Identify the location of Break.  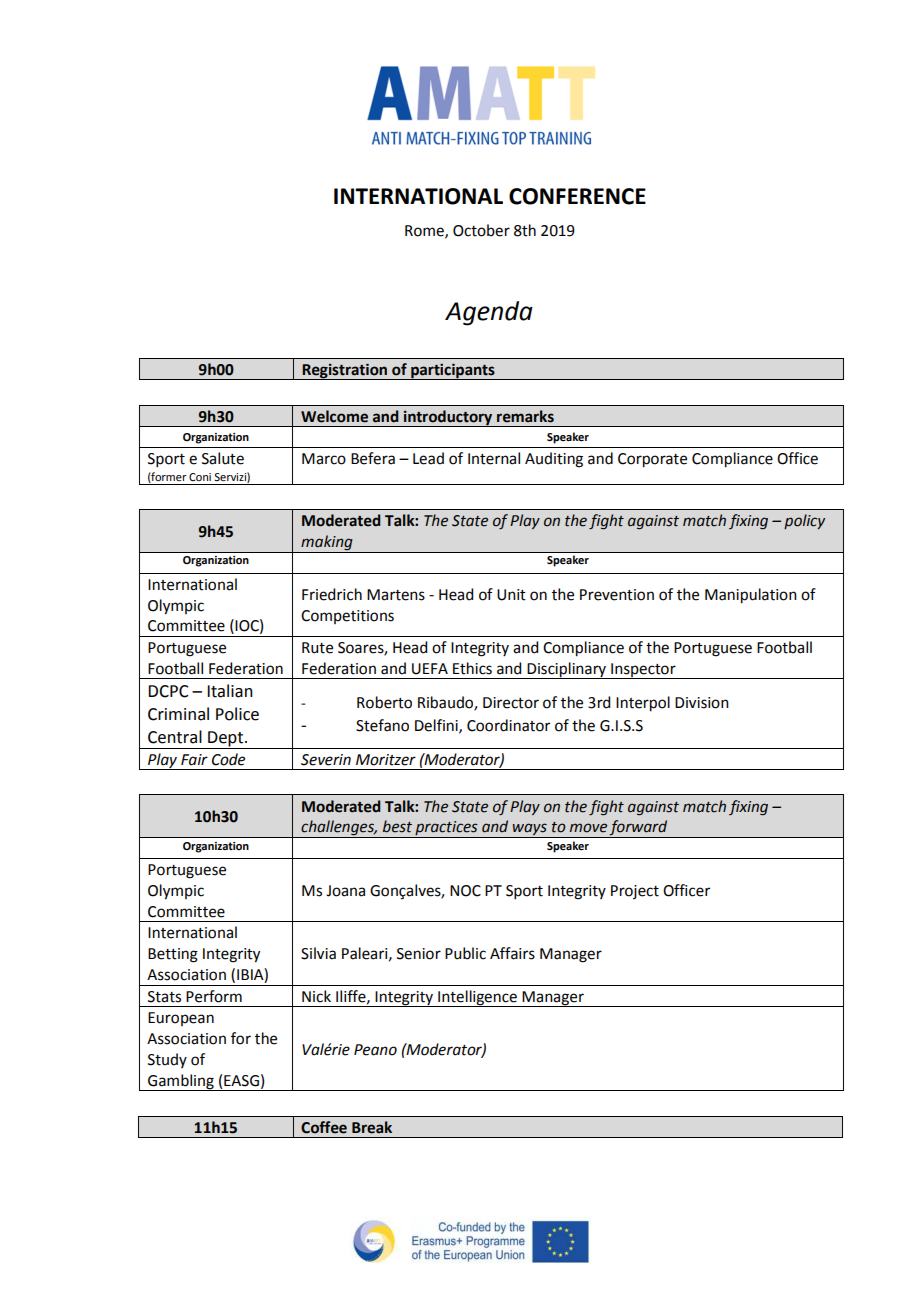
(372, 1127).
